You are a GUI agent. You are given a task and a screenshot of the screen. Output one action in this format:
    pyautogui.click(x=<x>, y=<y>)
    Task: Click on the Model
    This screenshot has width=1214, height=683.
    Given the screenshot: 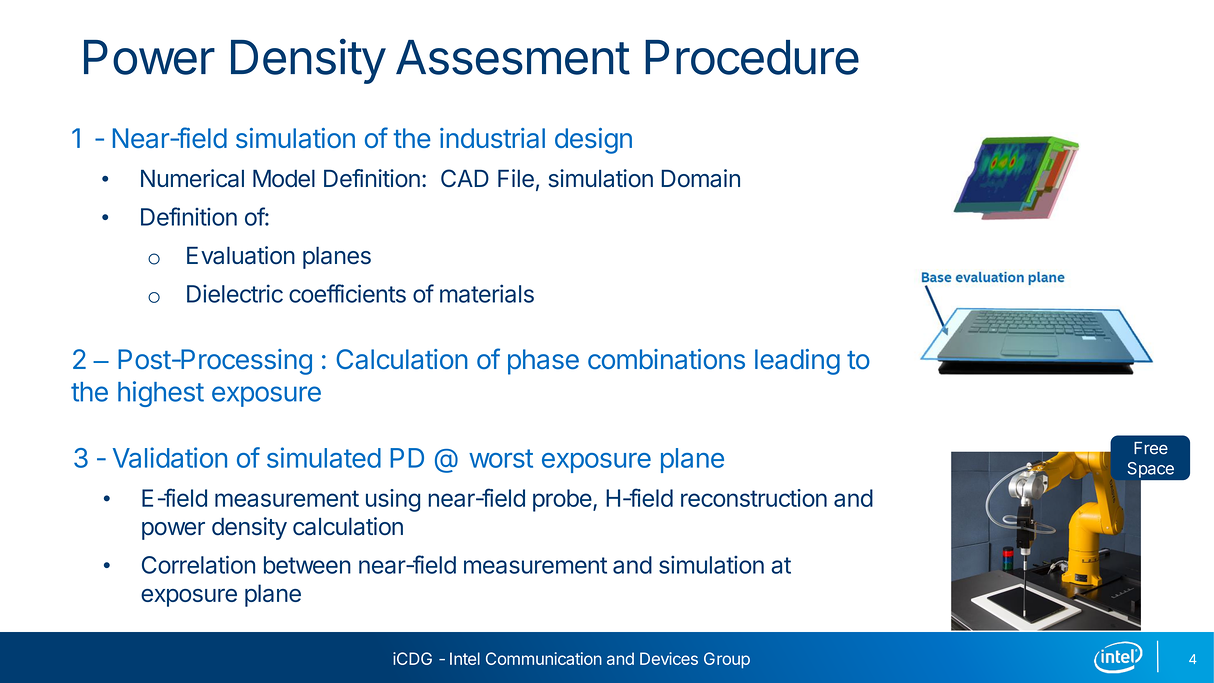 What is the action you would take?
    pyautogui.click(x=284, y=178)
